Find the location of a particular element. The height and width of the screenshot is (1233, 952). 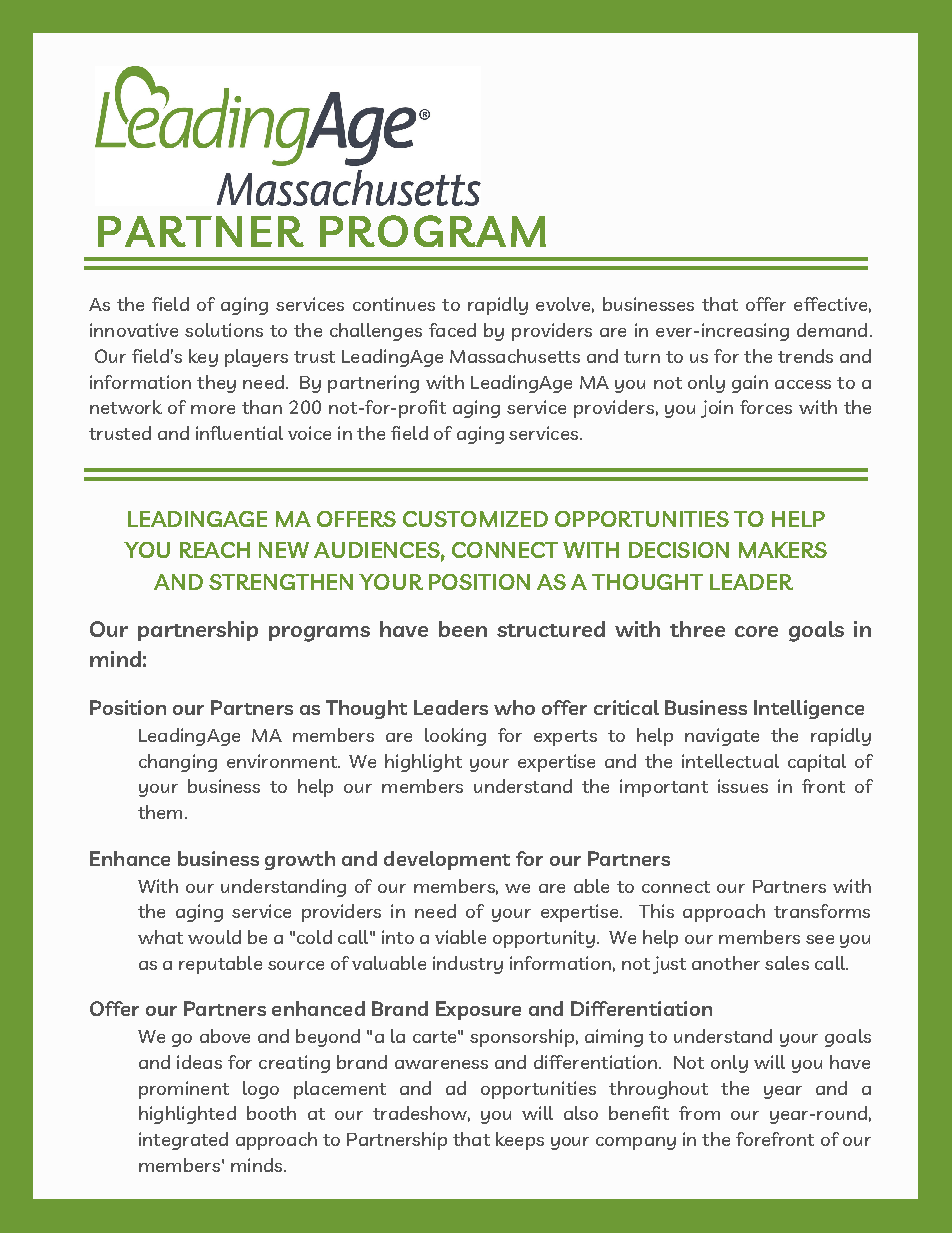

been is located at coordinates (463, 629).
